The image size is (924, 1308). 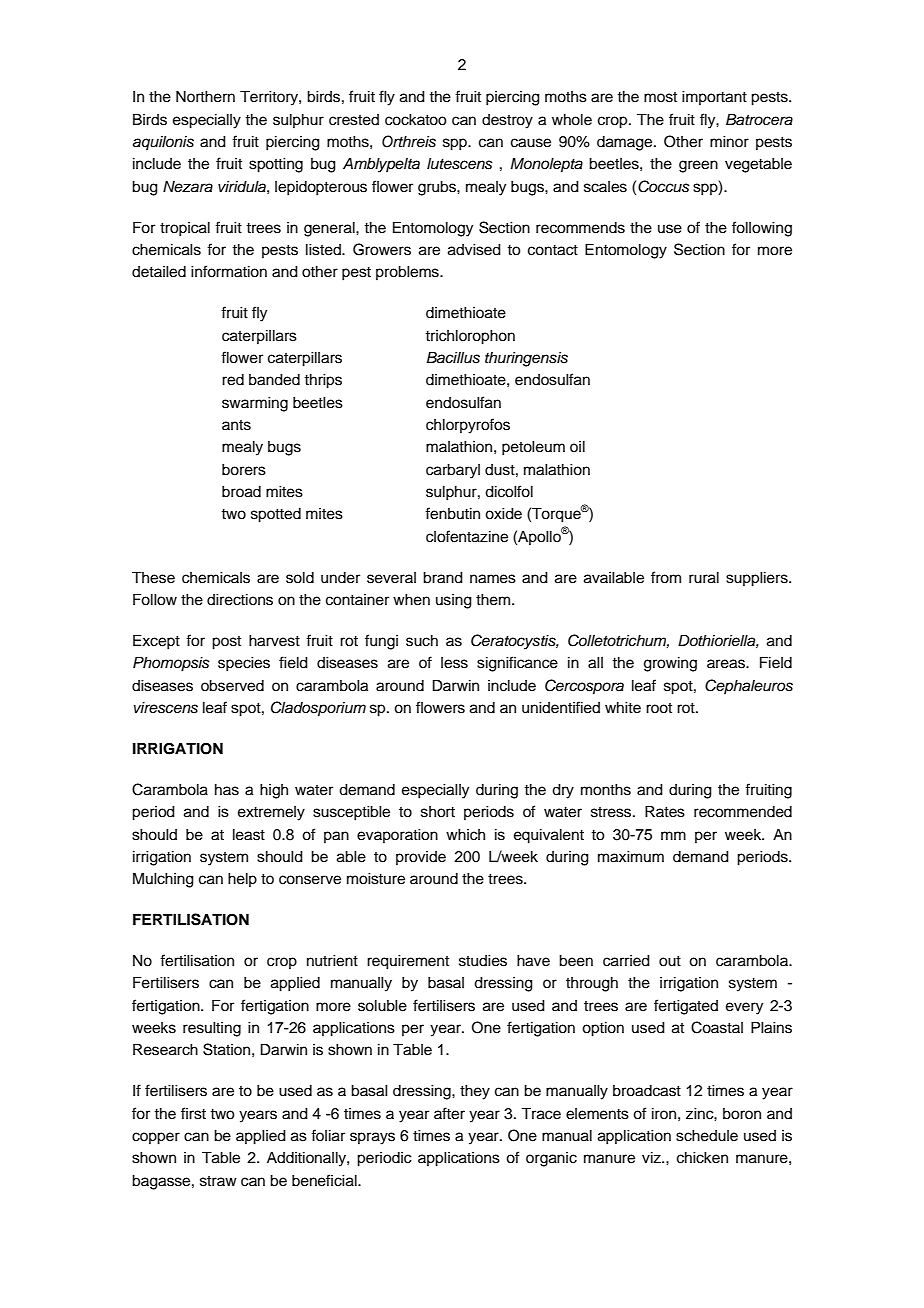 I want to click on has, so click(x=227, y=790).
